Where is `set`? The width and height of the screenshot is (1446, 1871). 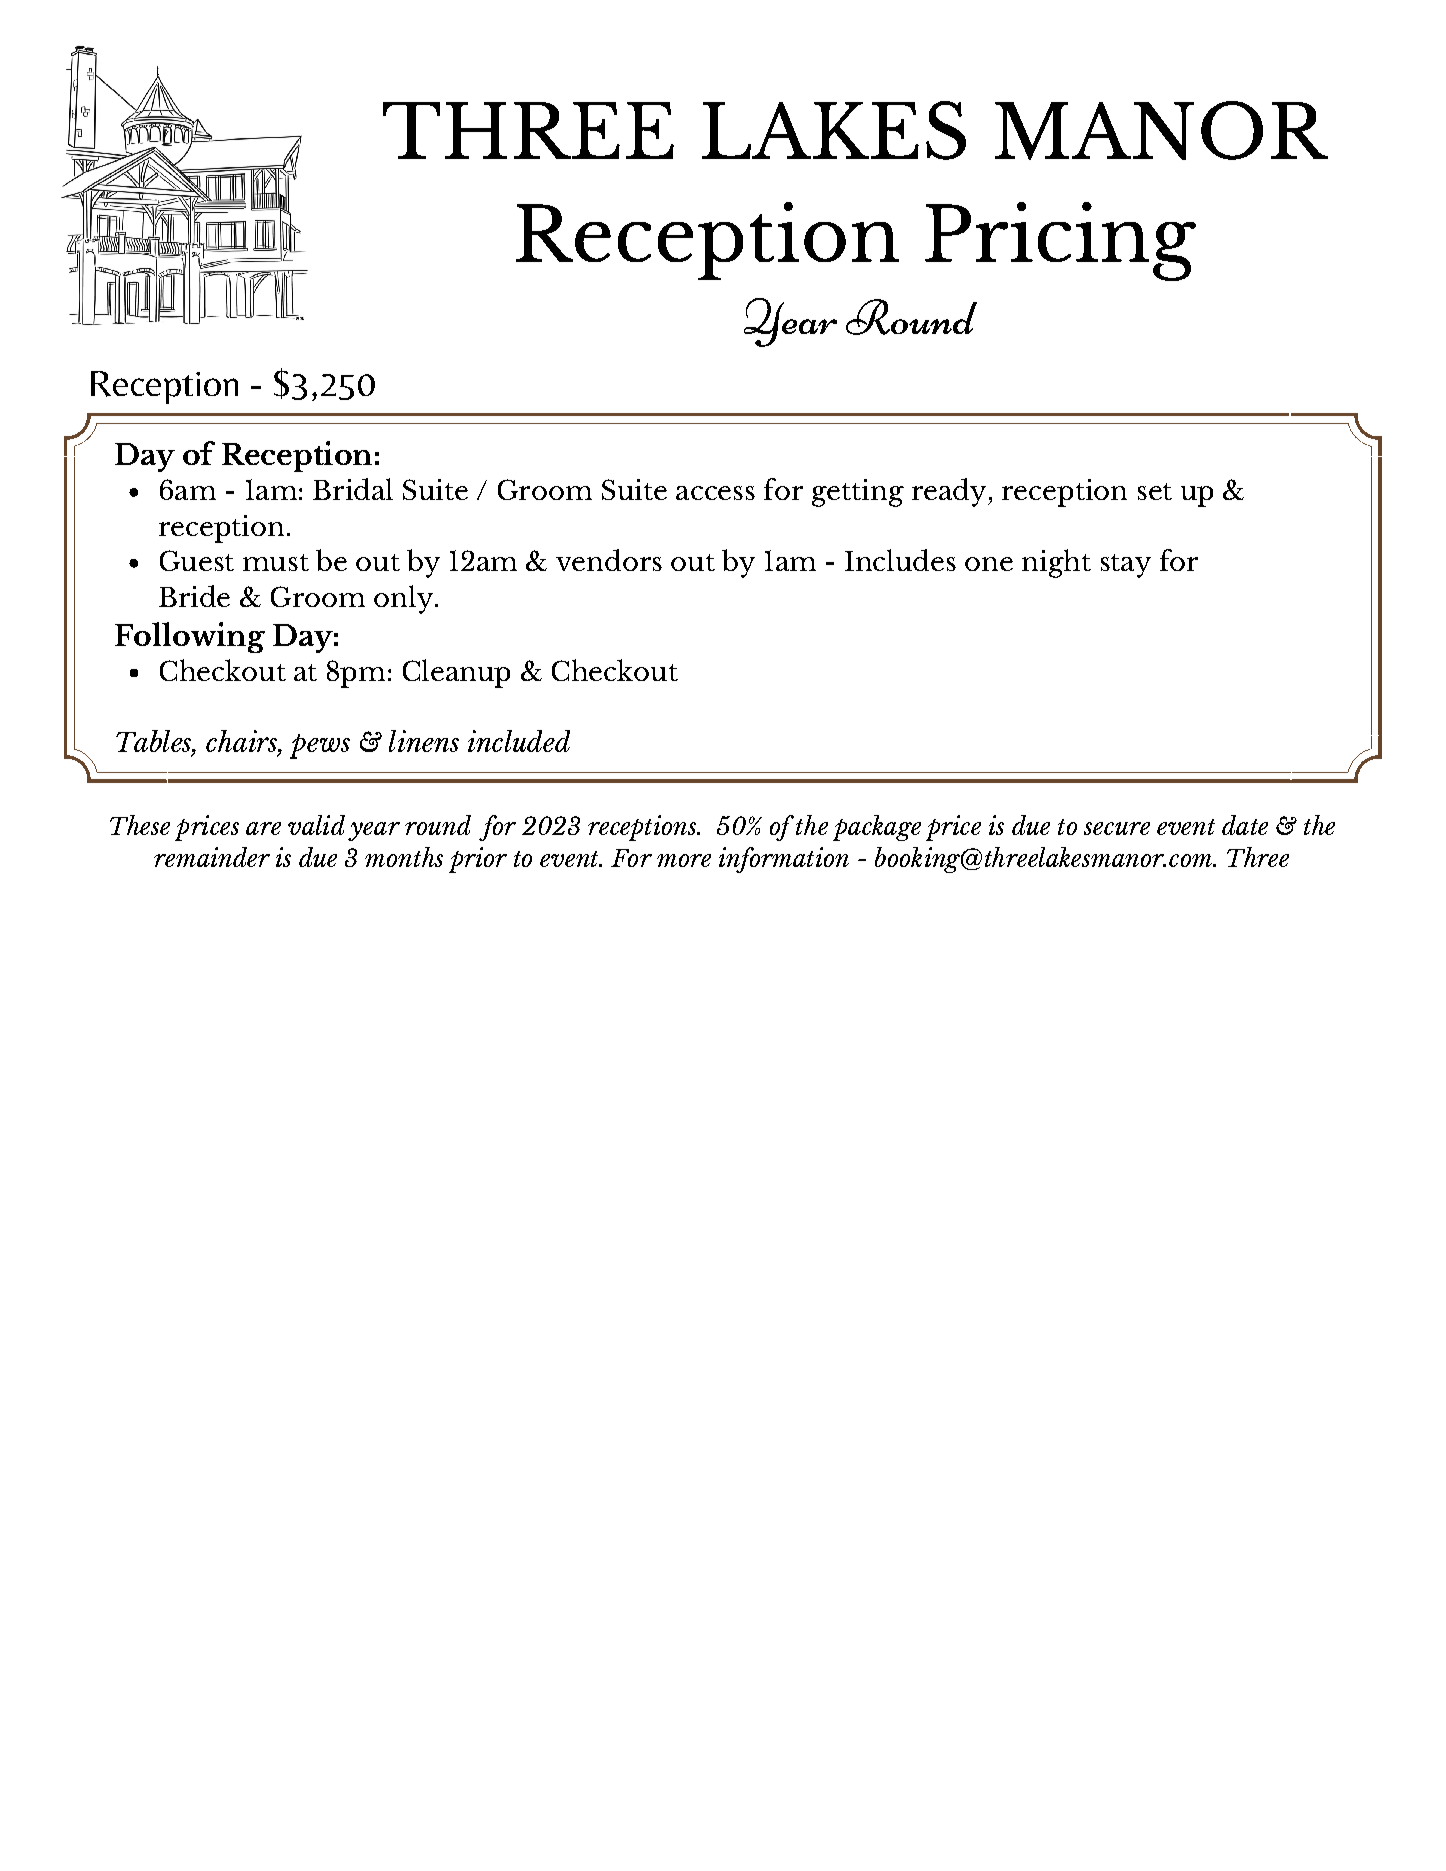 set is located at coordinates (1155, 491).
